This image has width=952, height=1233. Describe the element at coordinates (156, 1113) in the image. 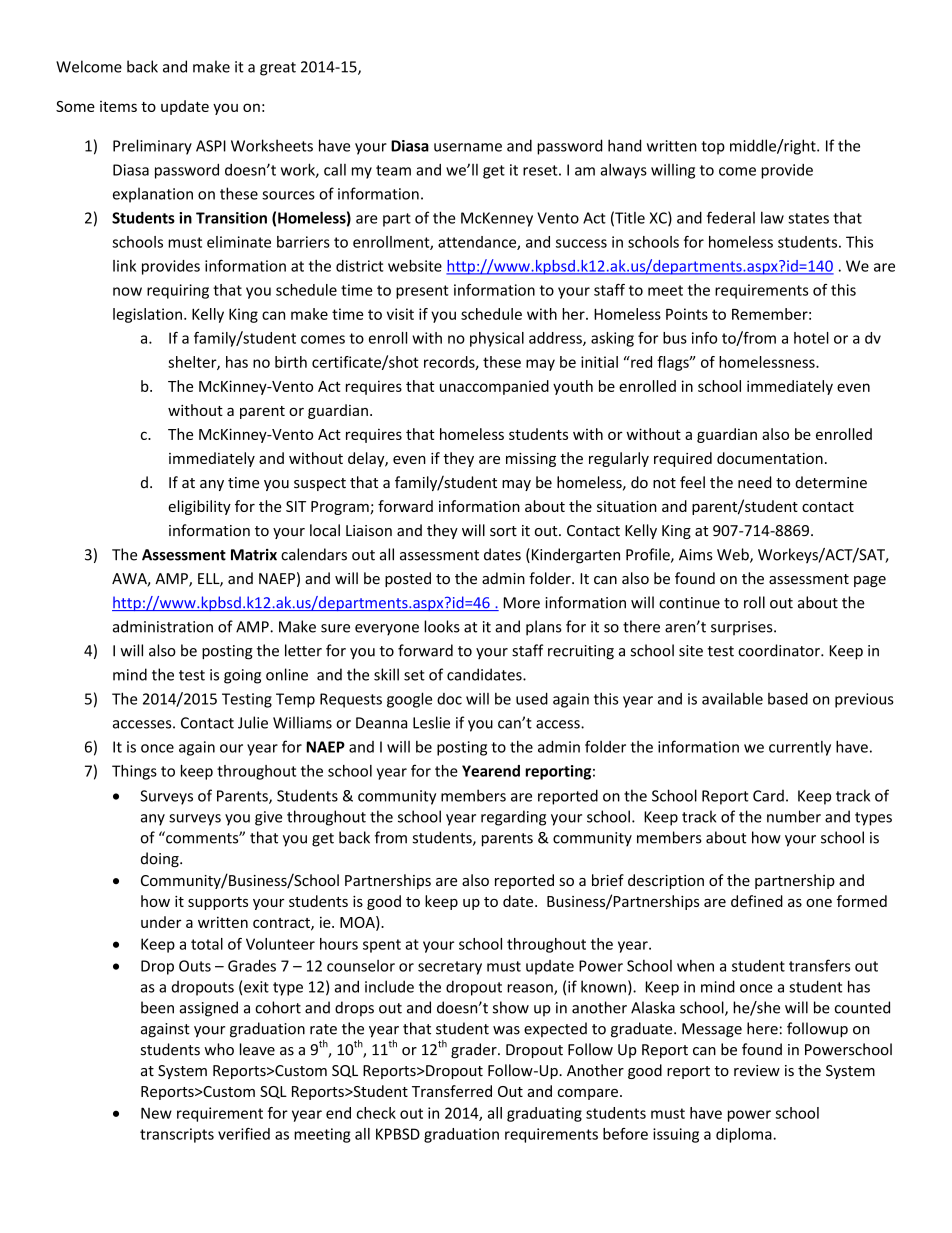

I see `New` at that location.
